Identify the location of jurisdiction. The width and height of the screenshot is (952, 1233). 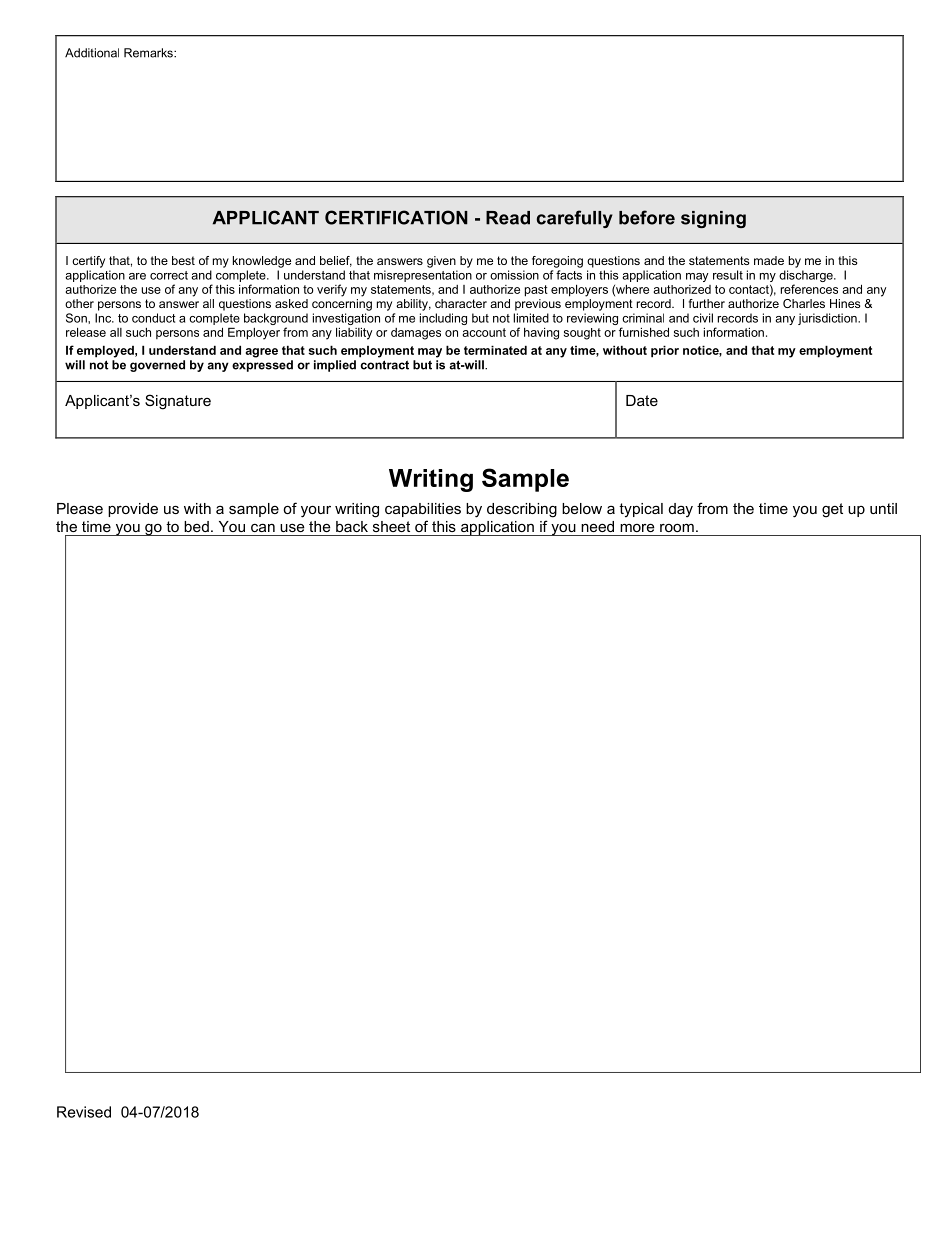
(828, 319).
